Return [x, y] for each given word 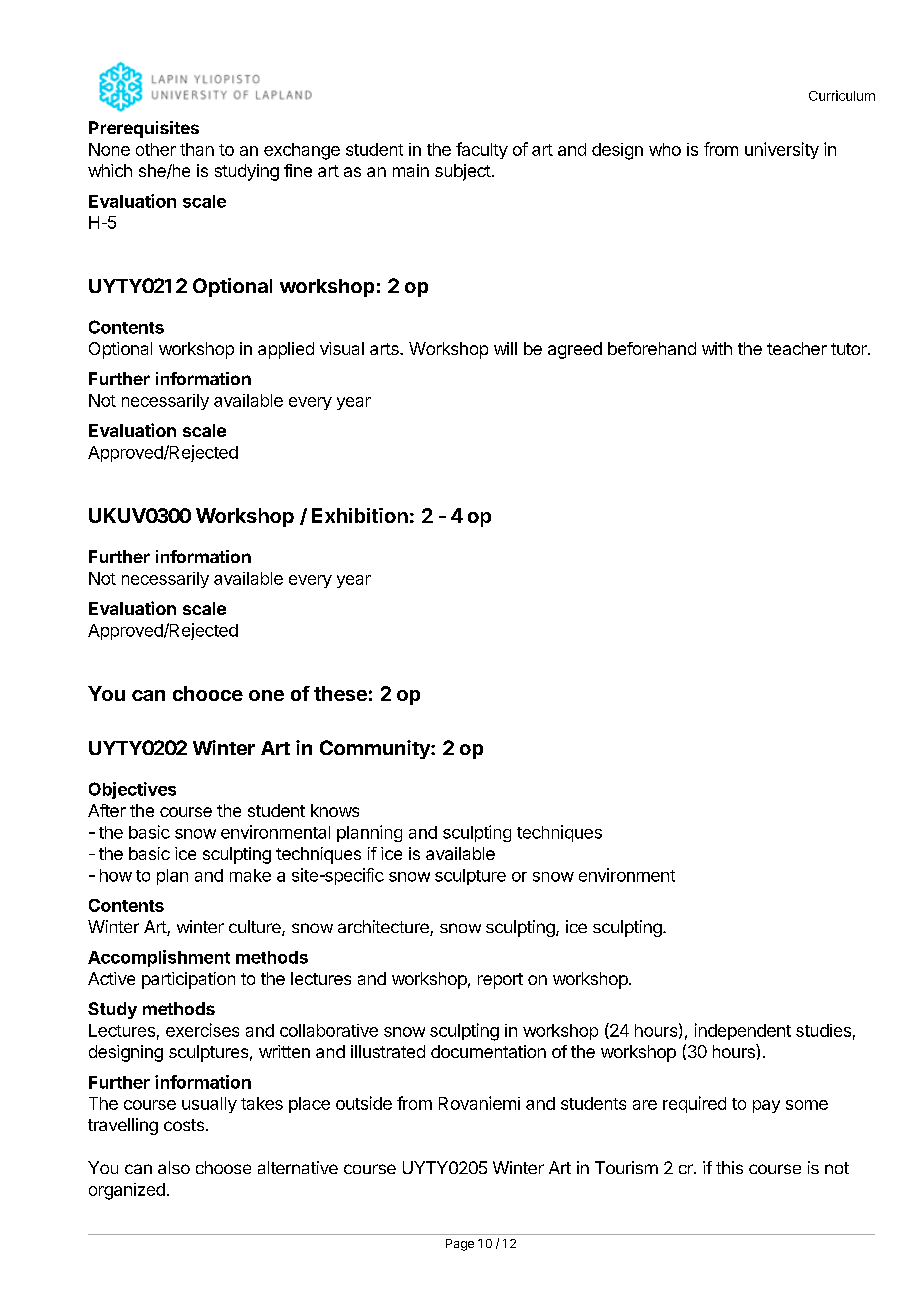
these [340, 693]
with [717, 348]
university [782, 150]
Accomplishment [159, 958]
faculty [482, 150]
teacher [797, 348]
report [500, 981]
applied [286, 350]
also [174, 1167]
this [729, 1167]
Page [460, 1245]
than [197, 149]
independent [743, 1031]
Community [376, 749]
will [505, 348]
